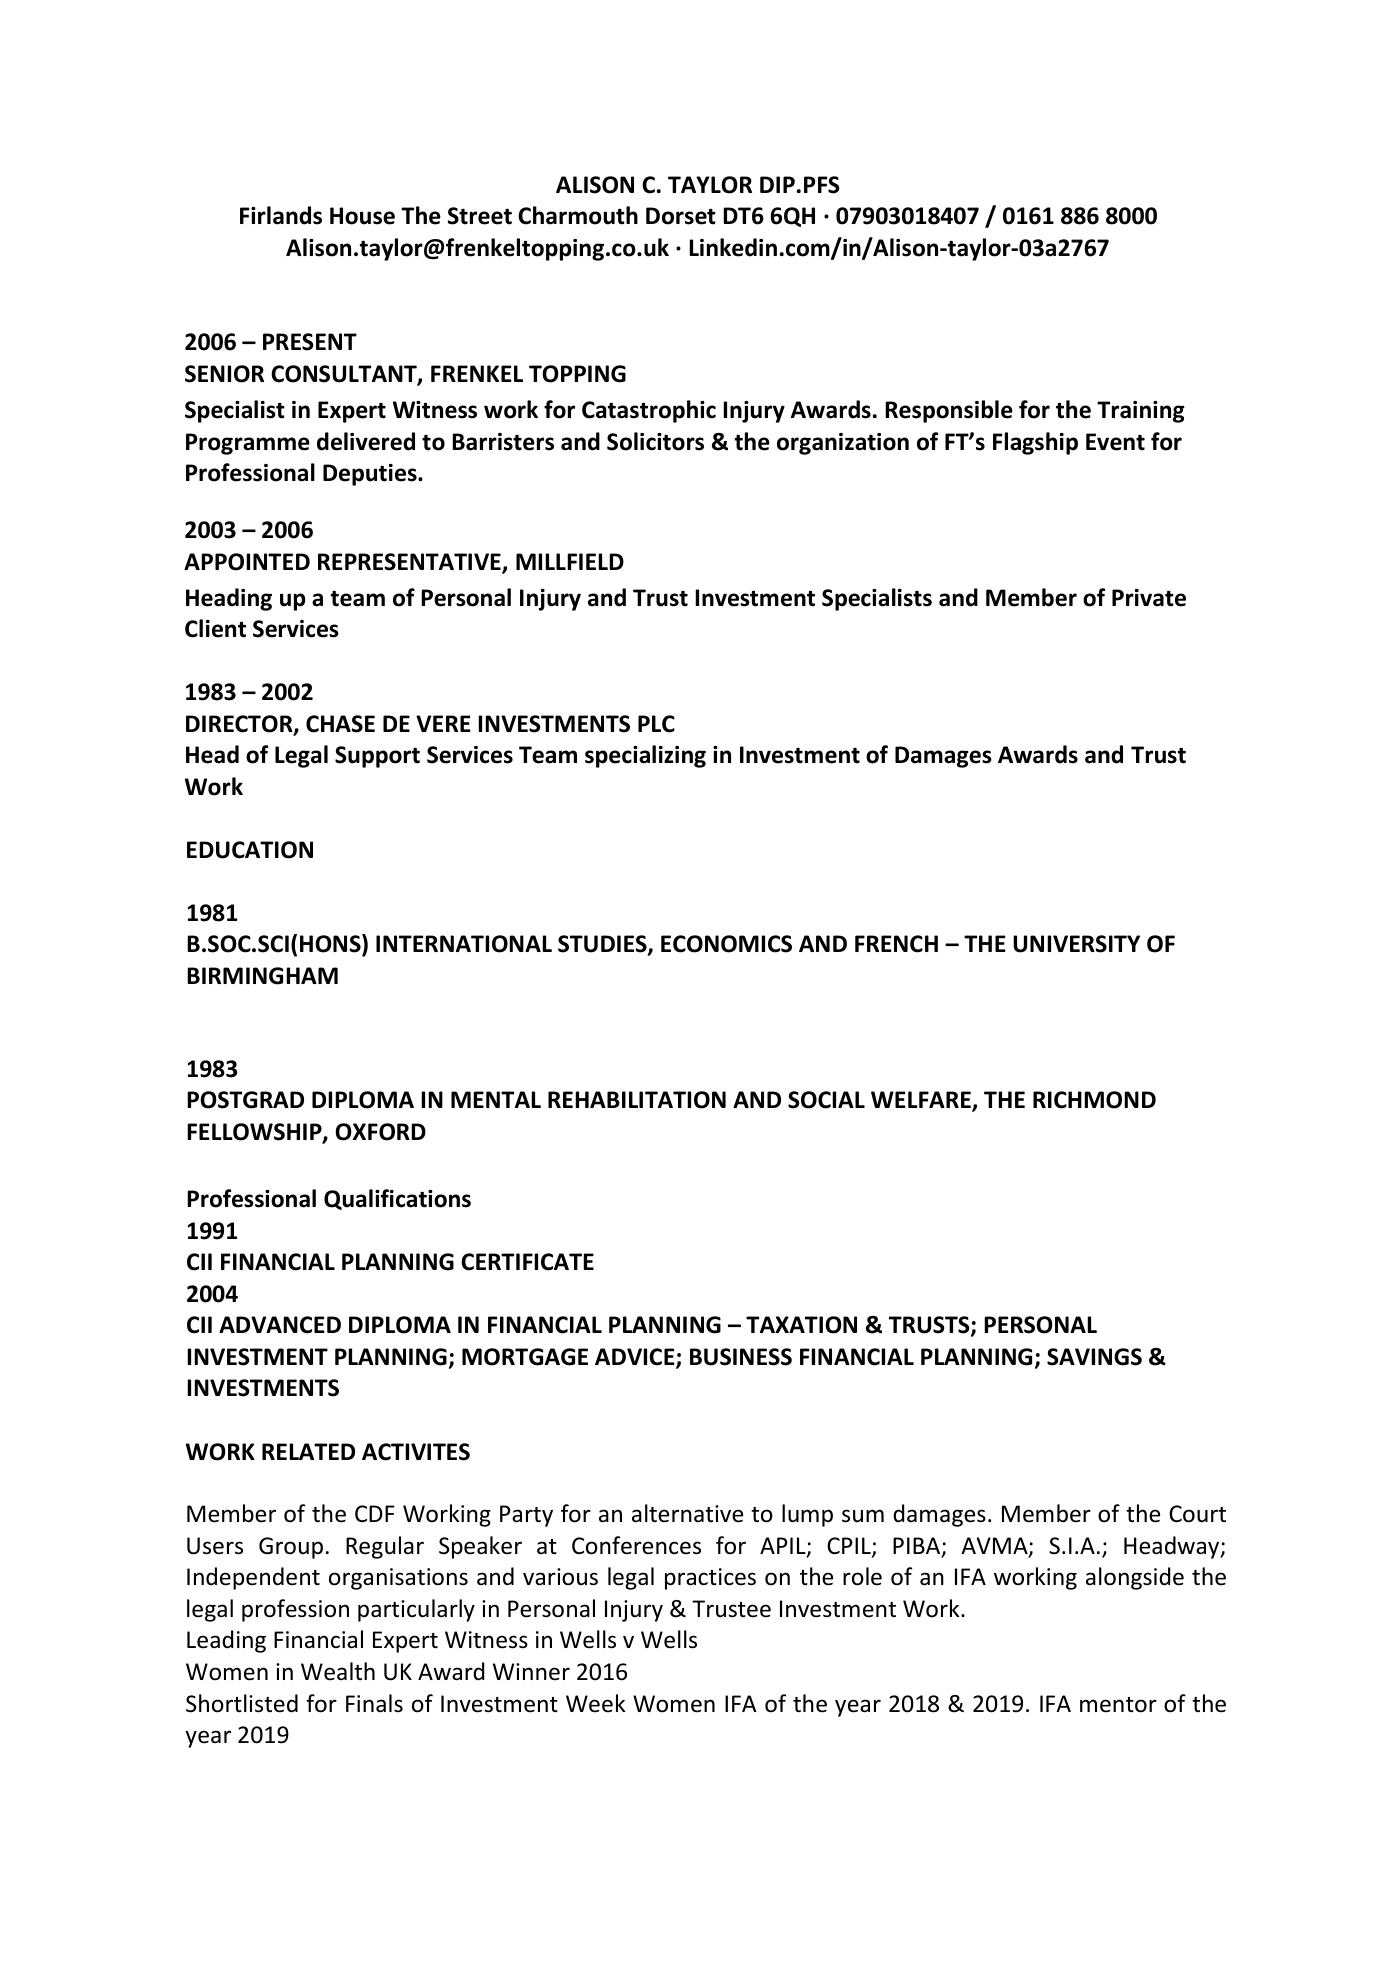 The height and width of the document is (1975, 1396). Describe the element at coordinates (681, 216) in the document. I see `Dorset` at that location.
